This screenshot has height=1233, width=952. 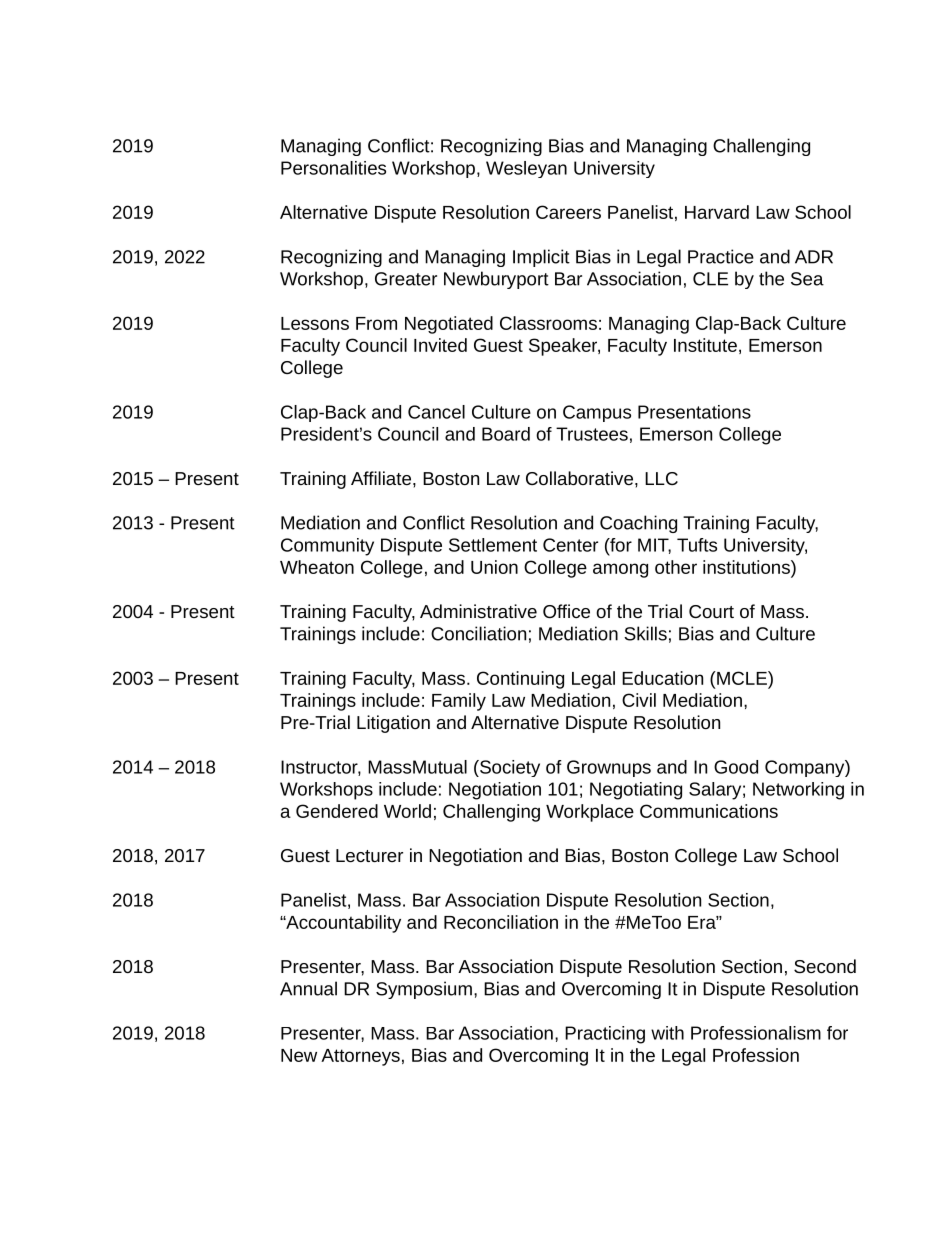 What do you see at coordinates (717, 212) in the screenshot?
I see `Harvard` at bounding box center [717, 212].
